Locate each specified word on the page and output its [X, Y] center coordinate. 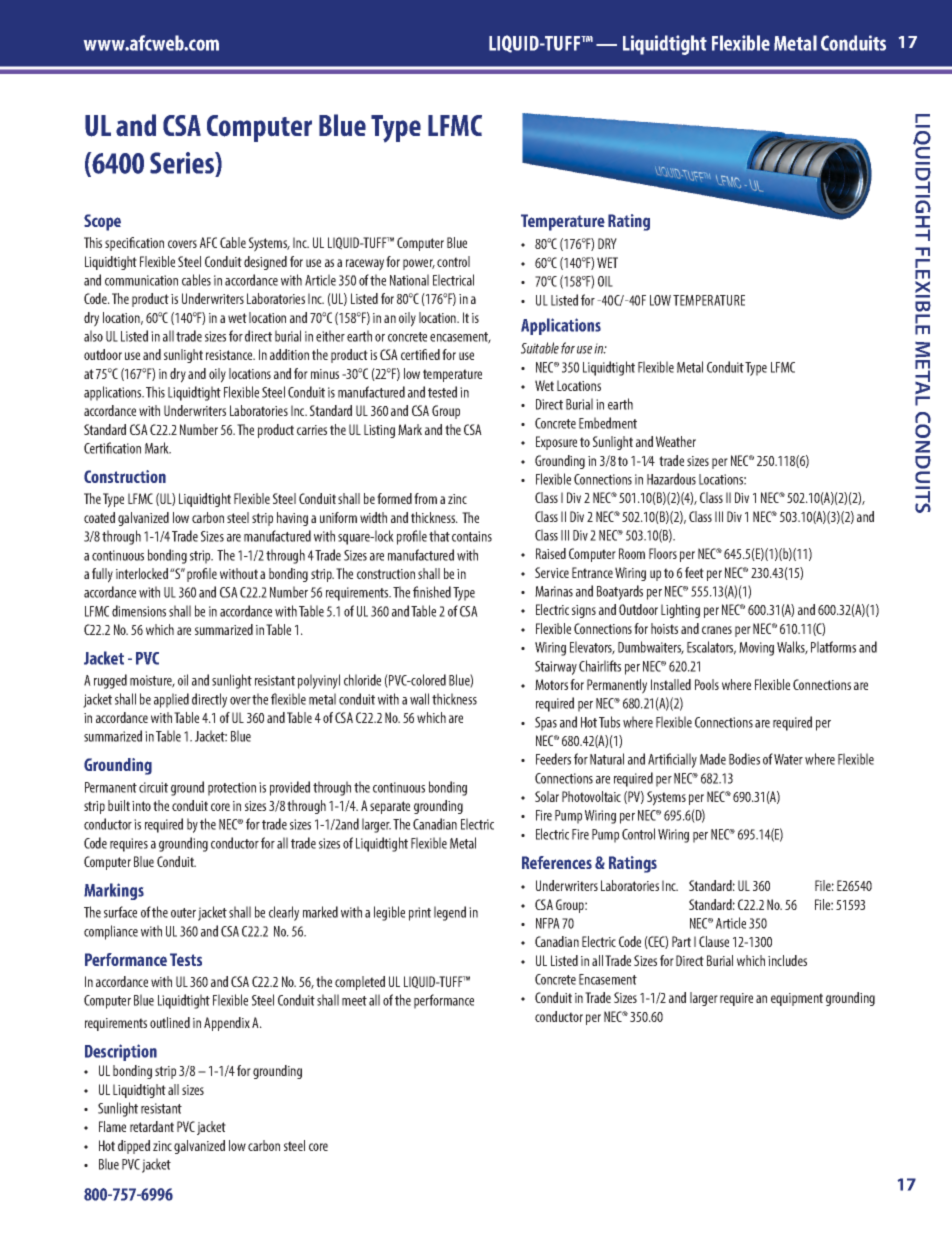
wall [419, 699]
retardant [152, 1126]
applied [171, 700]
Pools [707, 684]
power [419, 264]
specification [134, 244]
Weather [676, 441]
